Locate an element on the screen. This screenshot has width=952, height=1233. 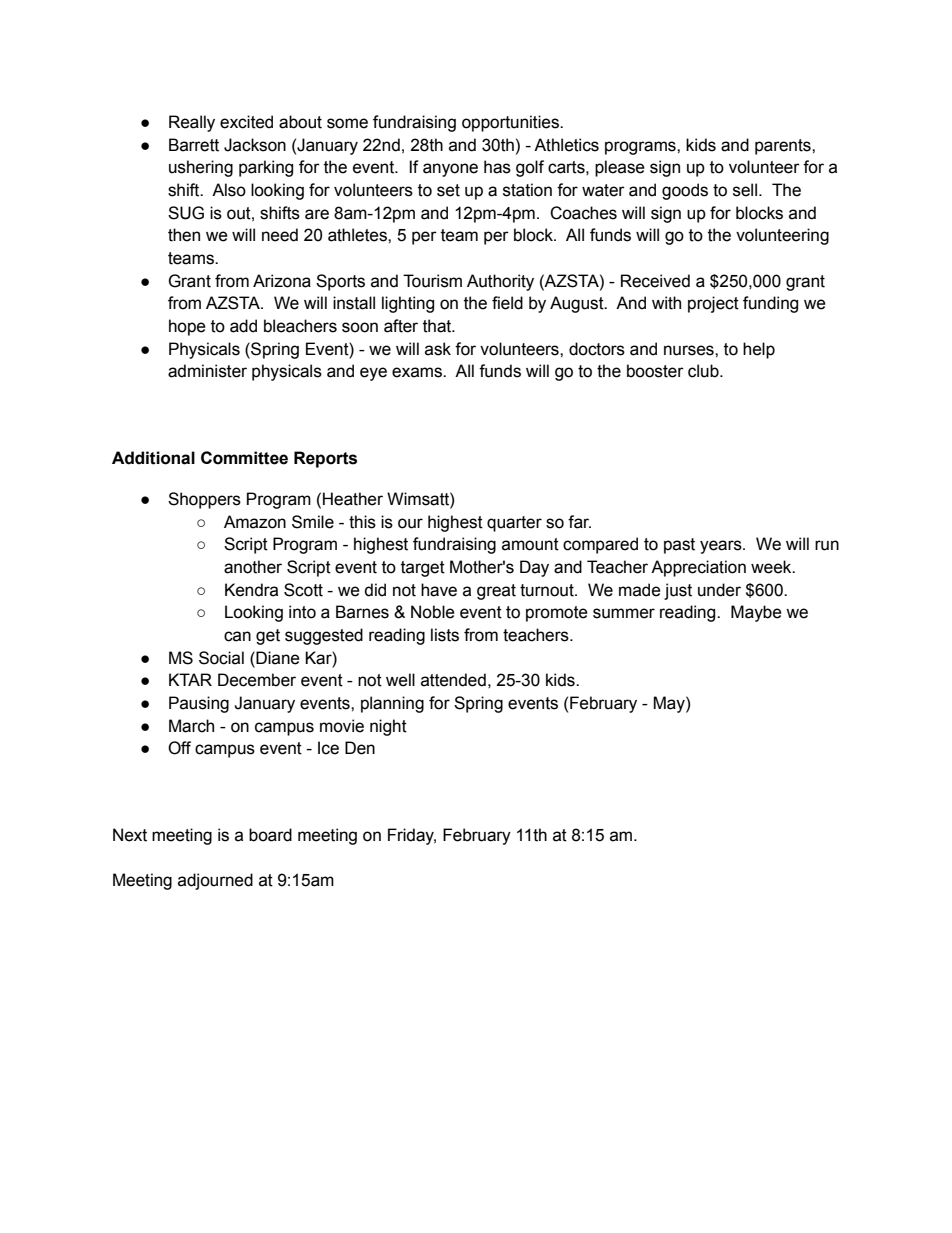
parents is located at coordinates (784, 147).
